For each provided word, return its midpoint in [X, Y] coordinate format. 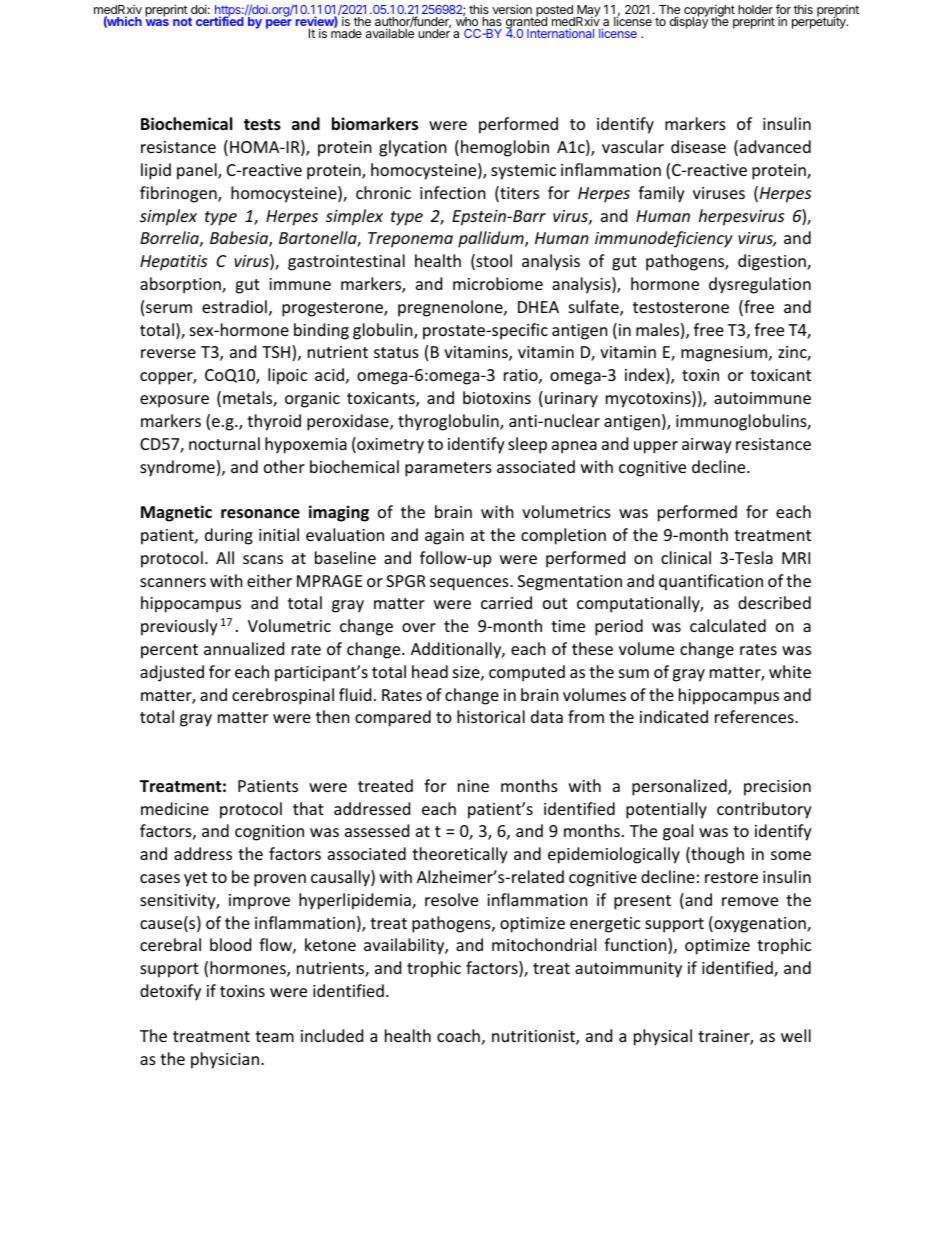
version [512, 9]
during [229, 536]
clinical [686, 557]
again [444, 537]
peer [279, 24]
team [274, 1036]
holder [755, 11]
